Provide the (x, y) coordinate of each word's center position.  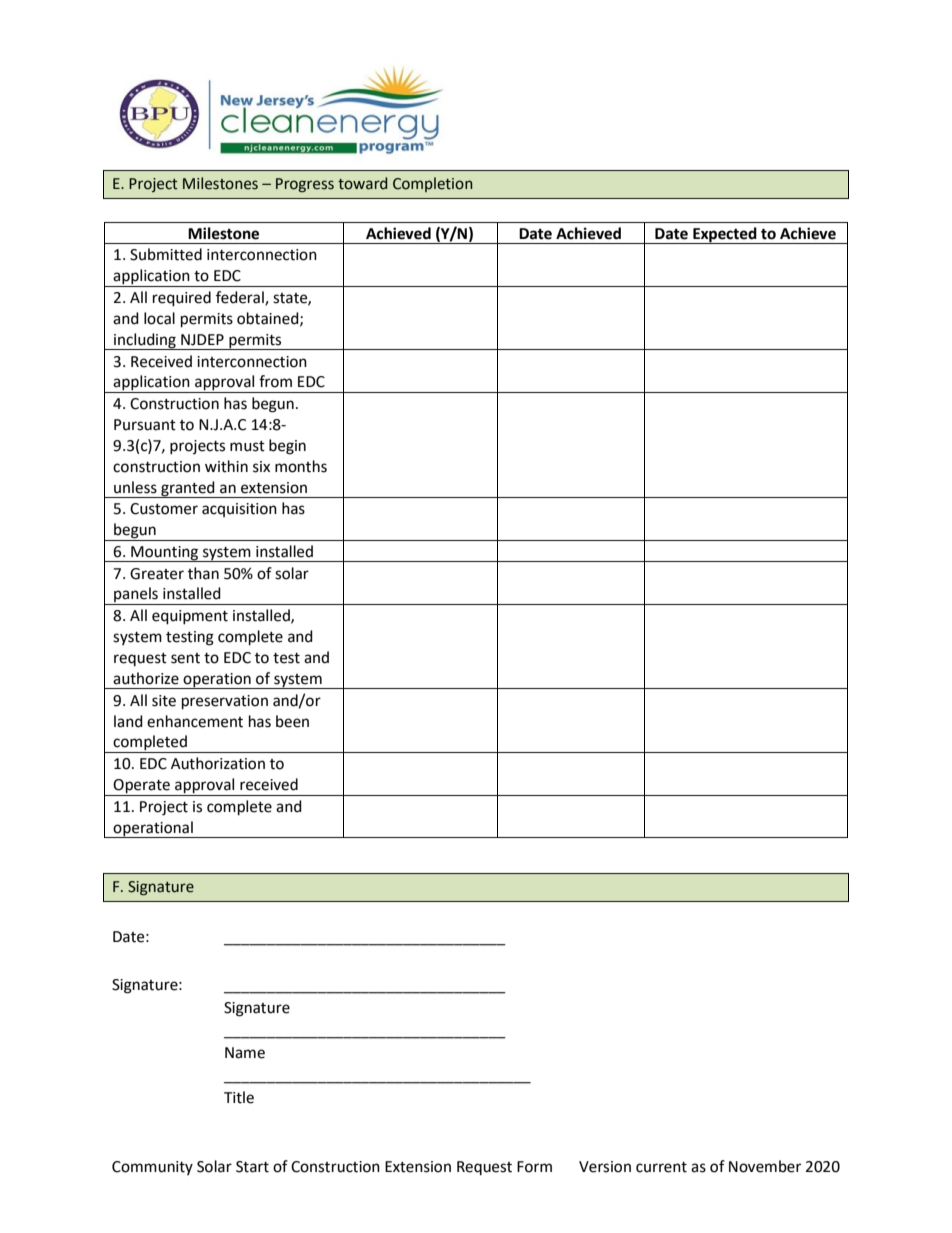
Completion (432, 184)
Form (534, 1167)
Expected (725, 235)
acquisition (239, 510)
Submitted (166, 254)
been (292, 721)
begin (287, 447)
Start (252, 1167)
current (661, 1167)
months (301, 466)
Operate (142, 787)
